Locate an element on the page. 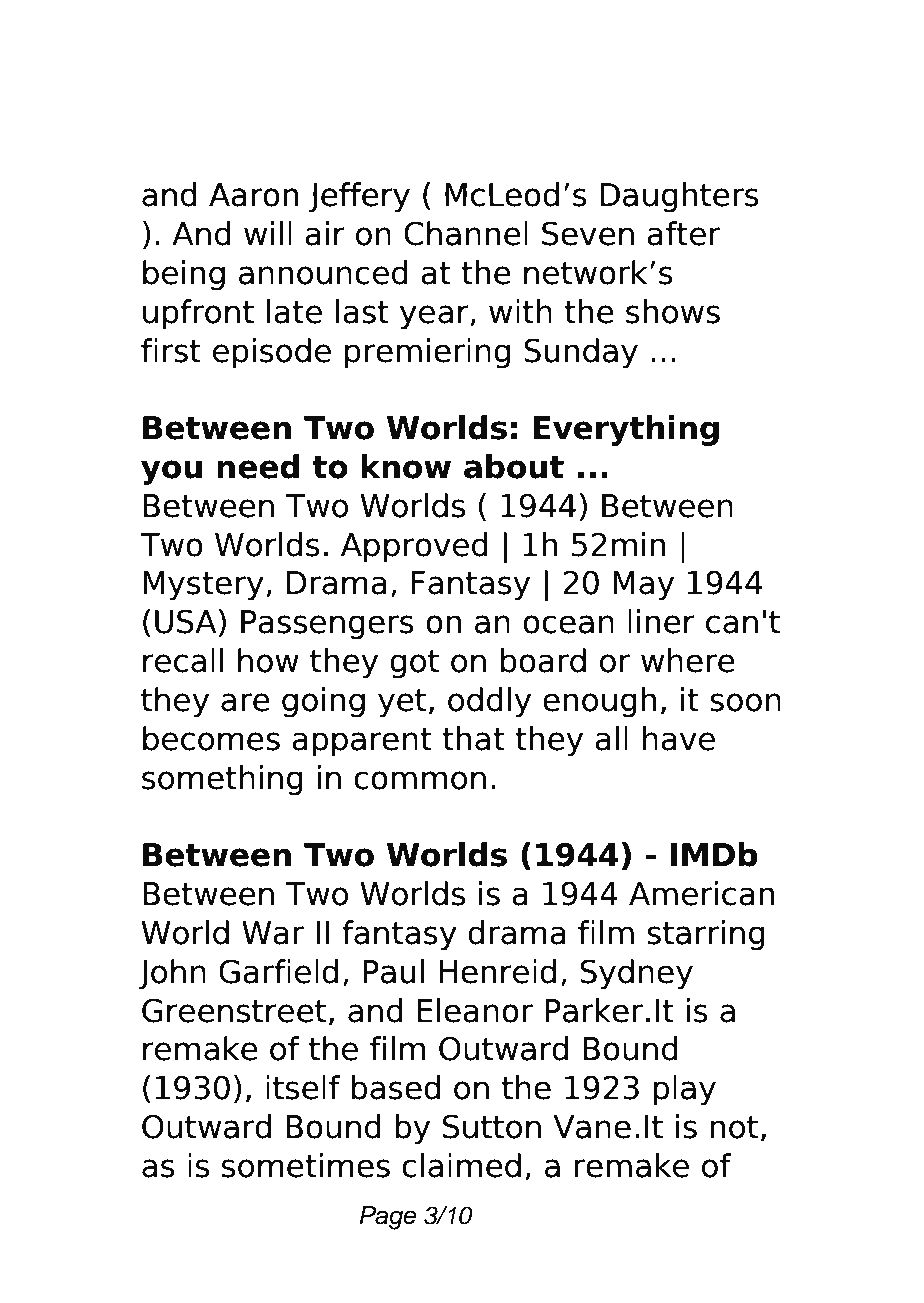  Henreid is located at coordinates (497, 971).
